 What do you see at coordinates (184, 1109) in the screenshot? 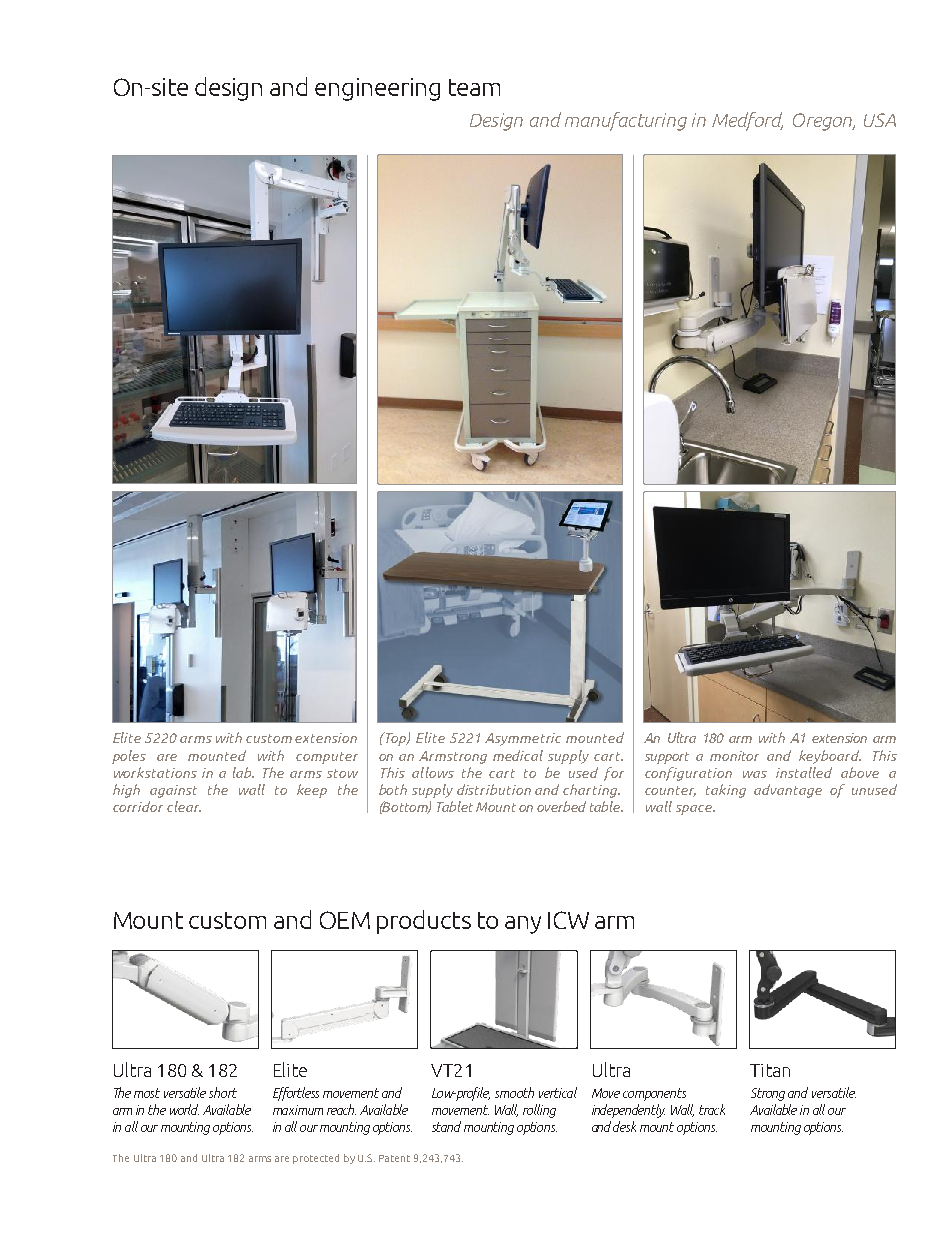
I see `world` at bounding box center [184, 1109].
